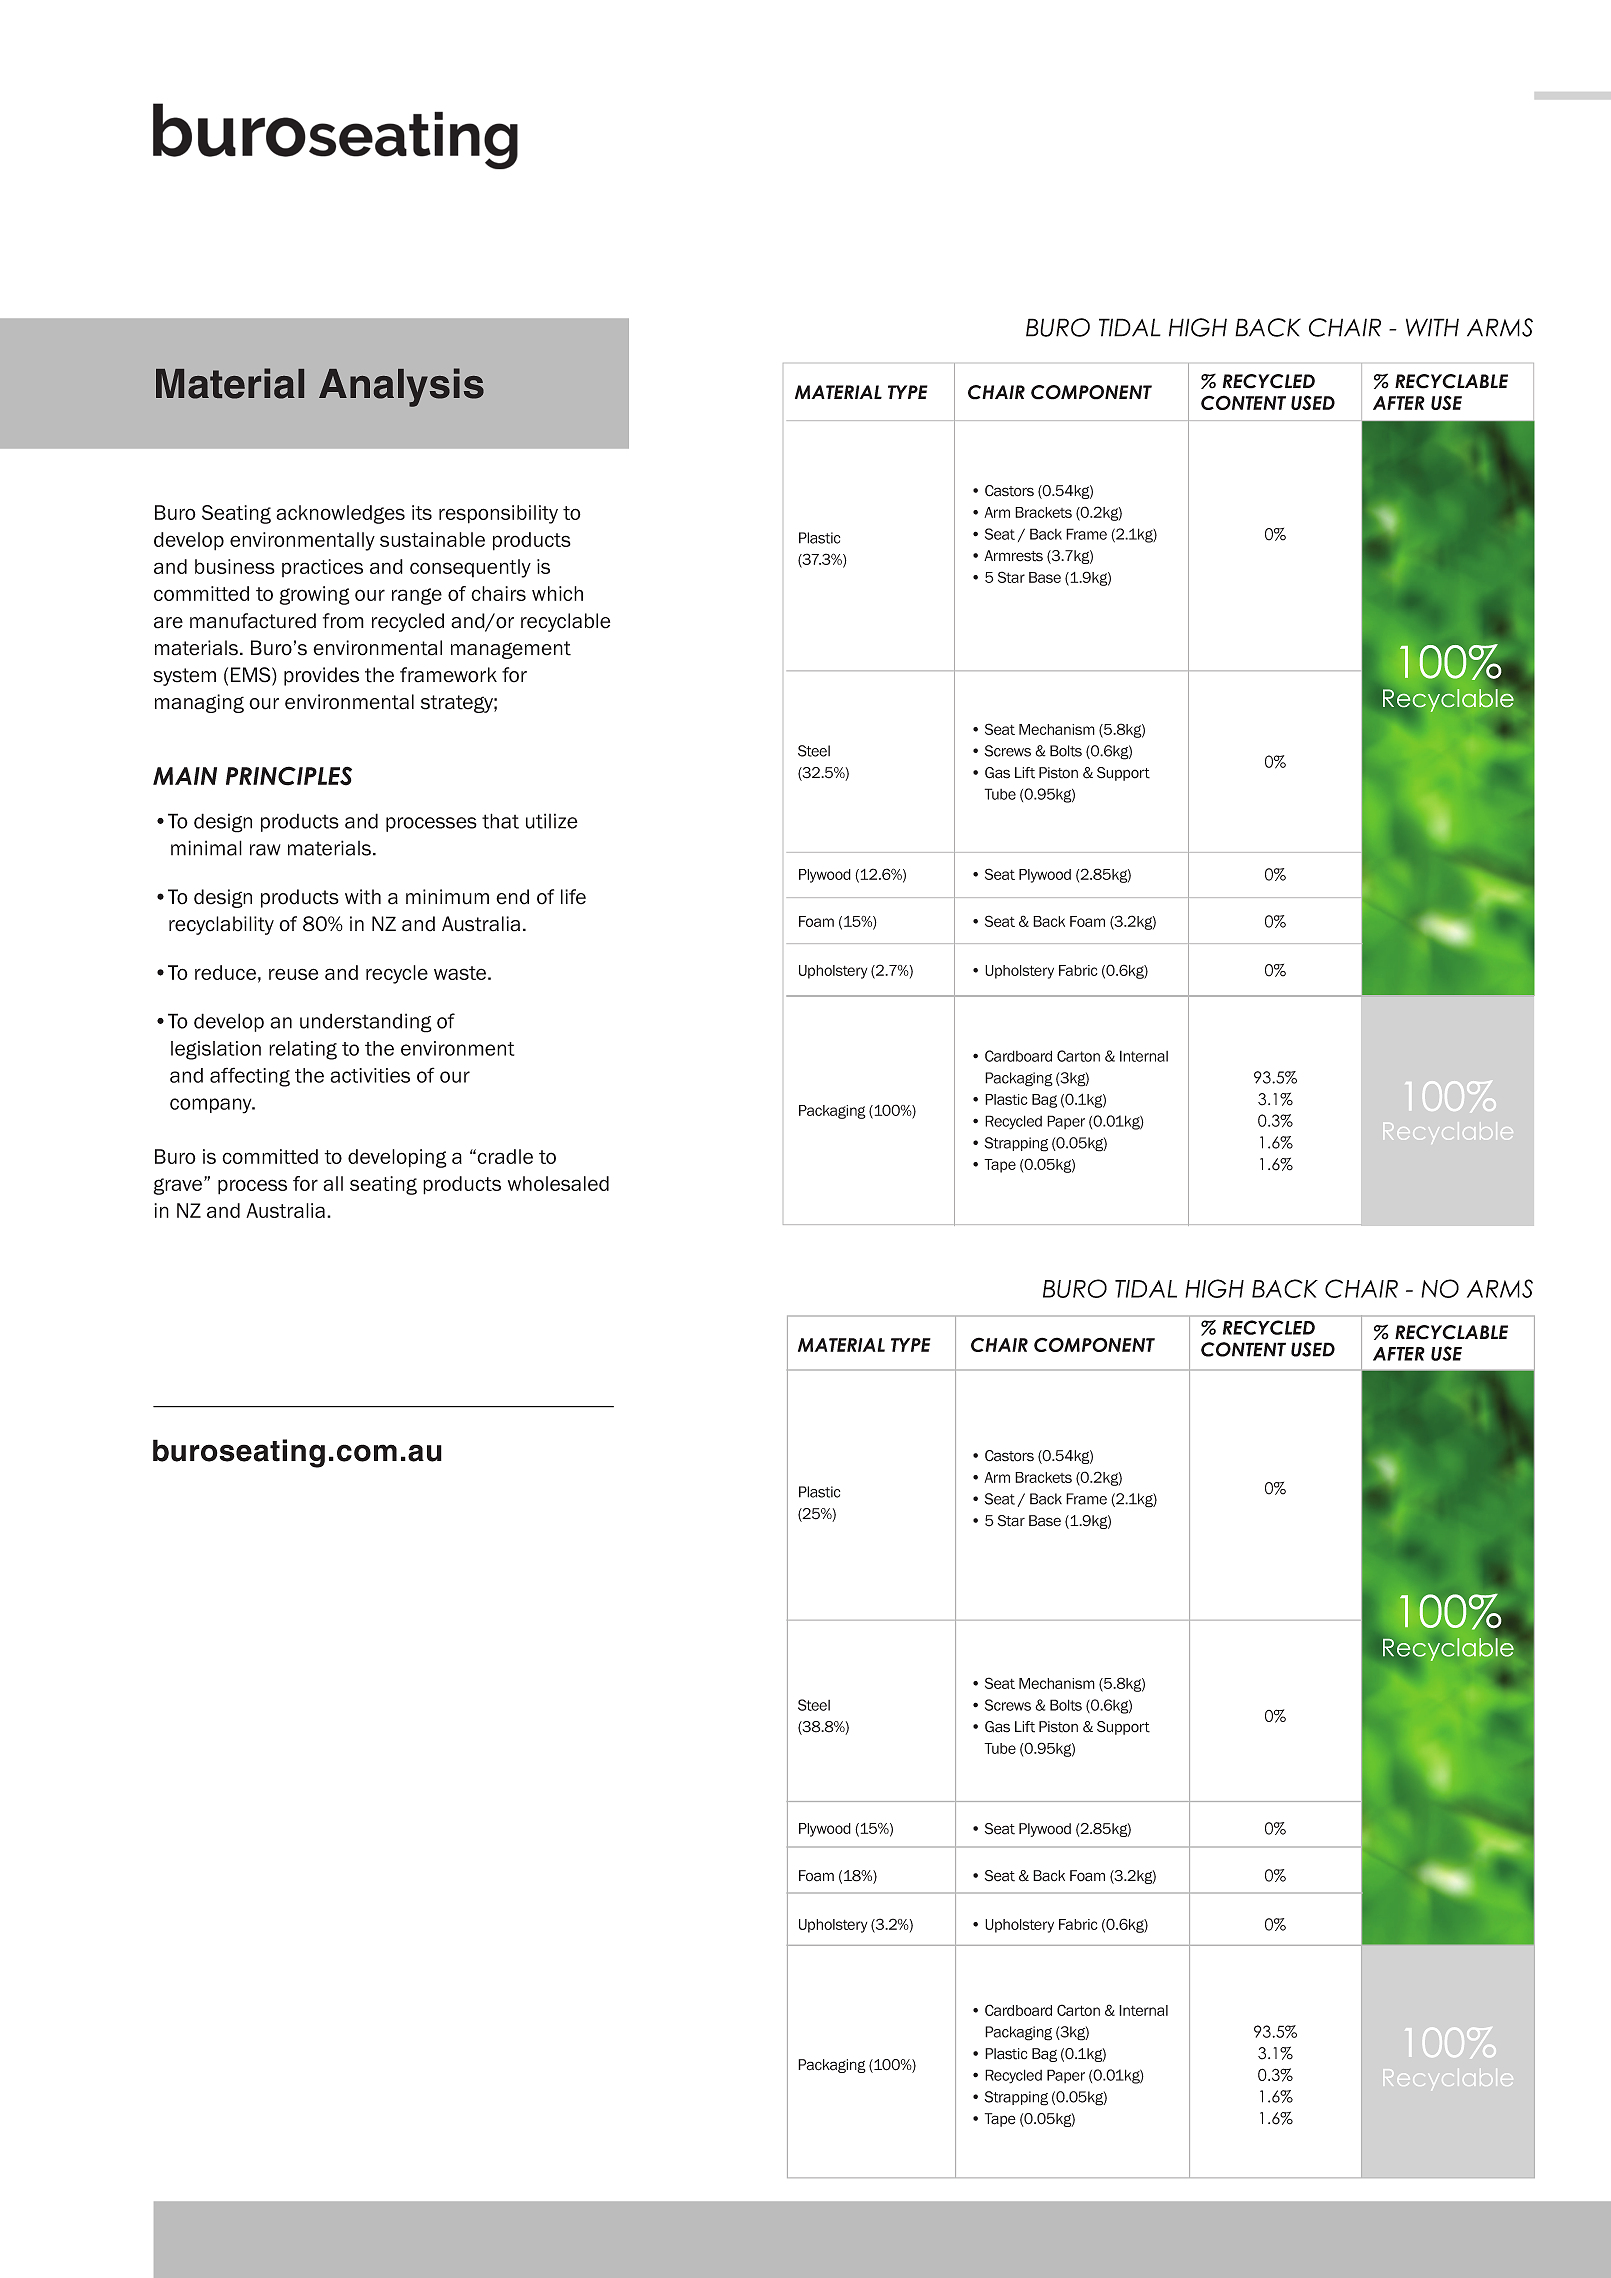 This image has height=2278, width=1611. Describe the element at coordinates (289, 776) in the image. I see `PRINCIPLES` at that location.
